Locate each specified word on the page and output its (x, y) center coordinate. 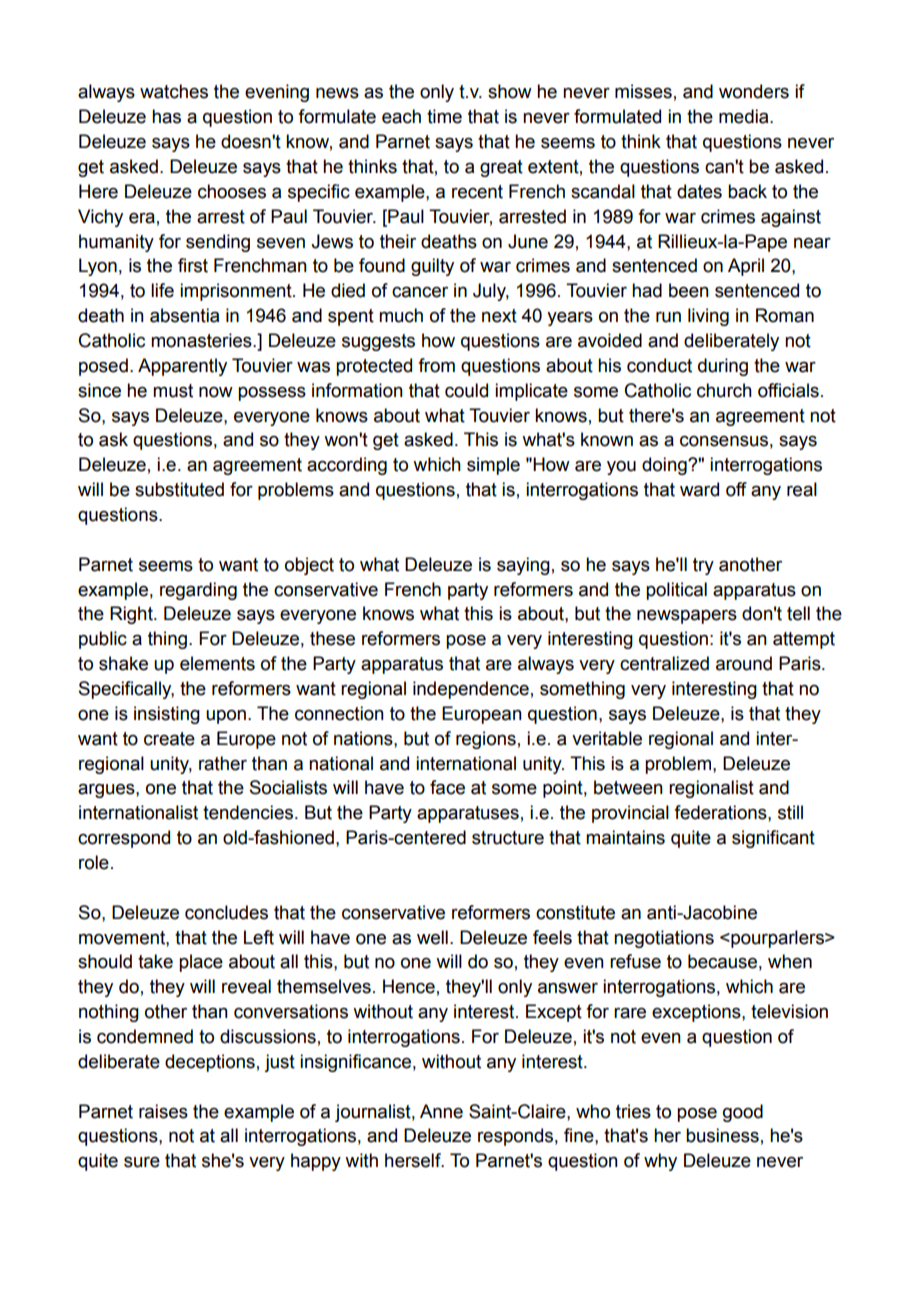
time (444, 116)
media (745, 116)
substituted (179, 489)
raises (163, 1111)
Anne (441, 1111)
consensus (724, 441)
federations (721, 812)
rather (223, 763)
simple (493, 466)
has (166, 116)
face (447, 787)
